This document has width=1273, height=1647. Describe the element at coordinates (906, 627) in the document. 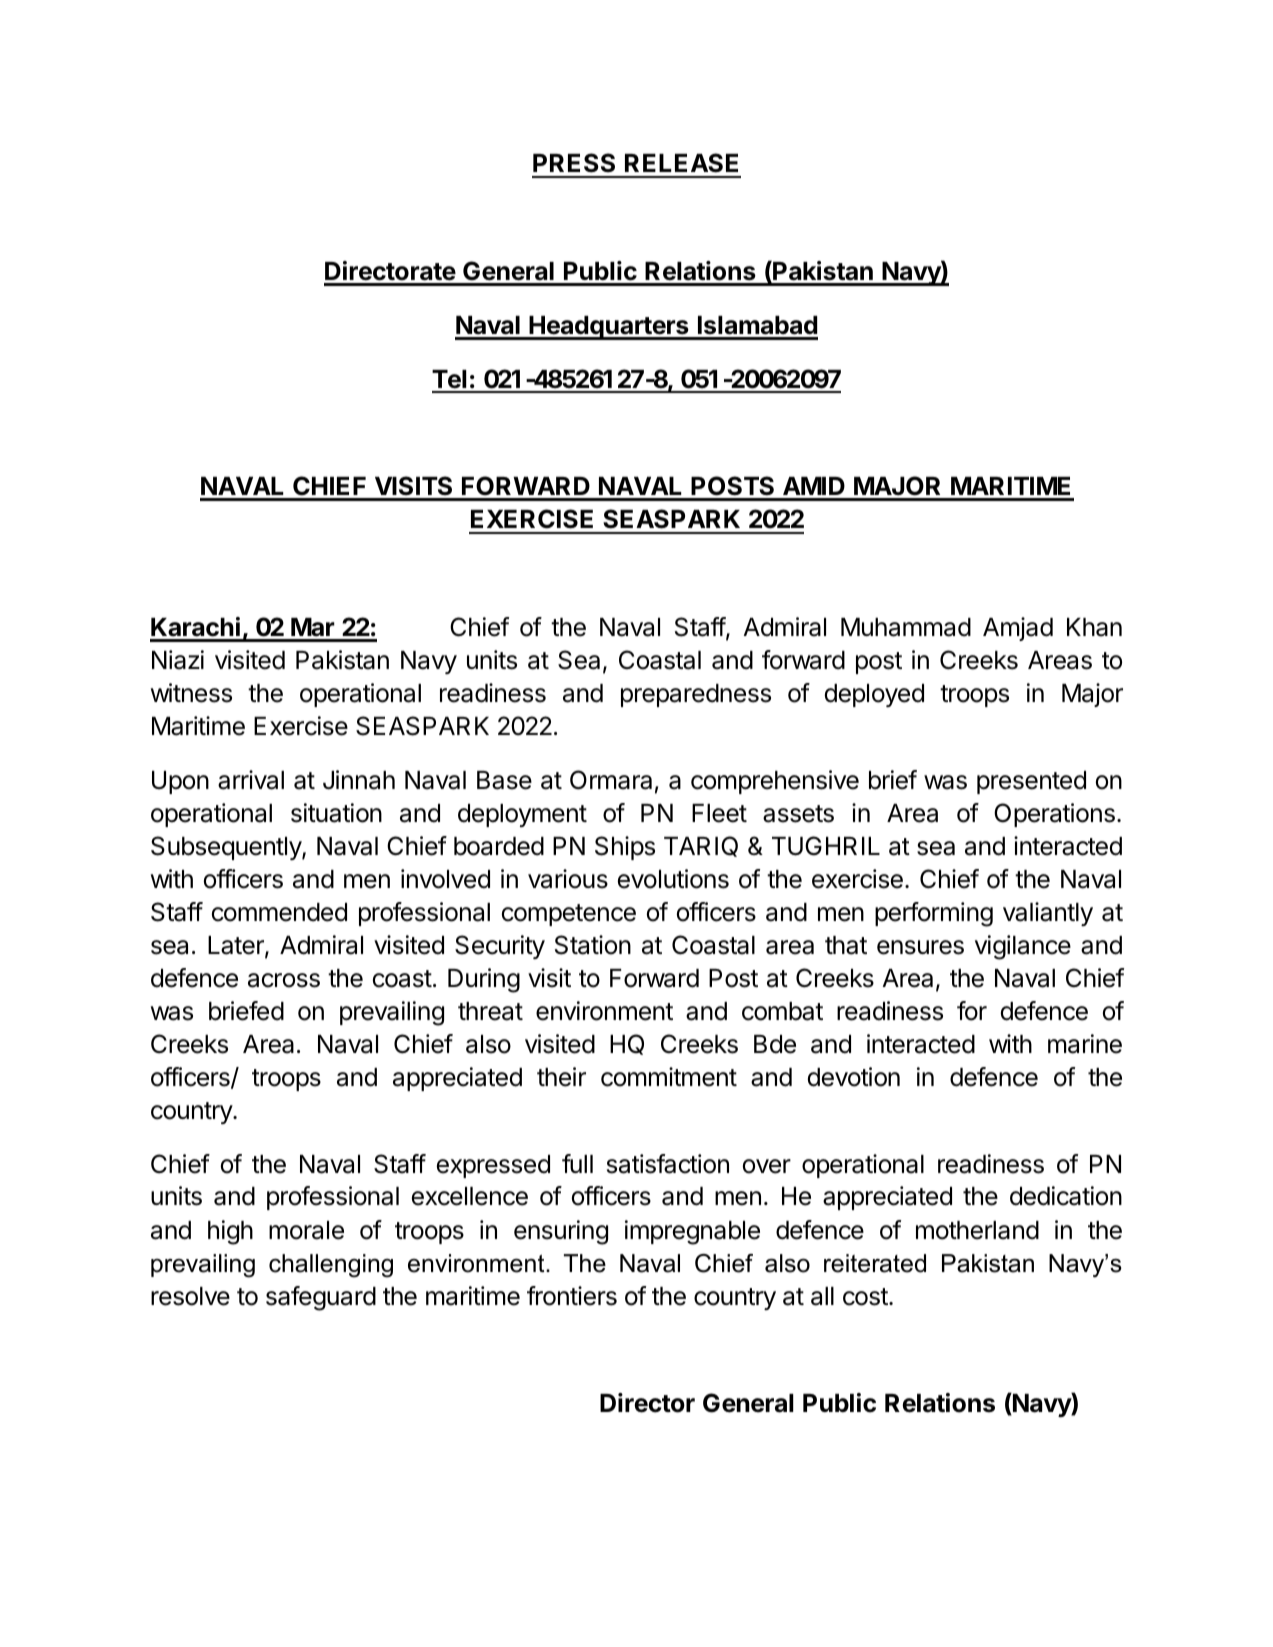

I see `Muhammad` at that location.
